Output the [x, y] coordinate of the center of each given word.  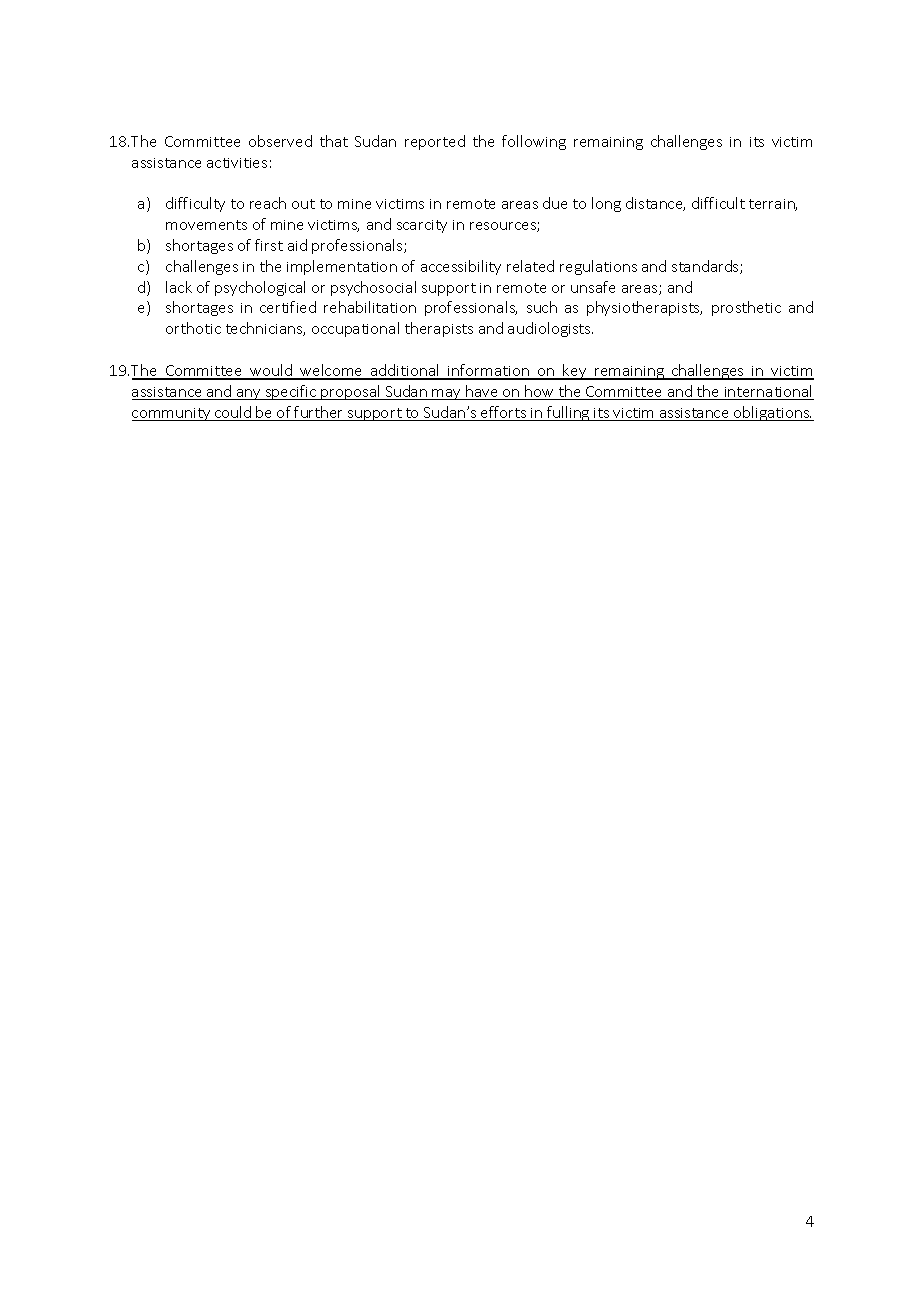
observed [280, 141]
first [269, 245]
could [233, 413]
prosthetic [746, 308]
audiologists [550, 329]
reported [435, 142]
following [534, 142]
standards [706, 267]
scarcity [422, 226]
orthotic [193, 328]
